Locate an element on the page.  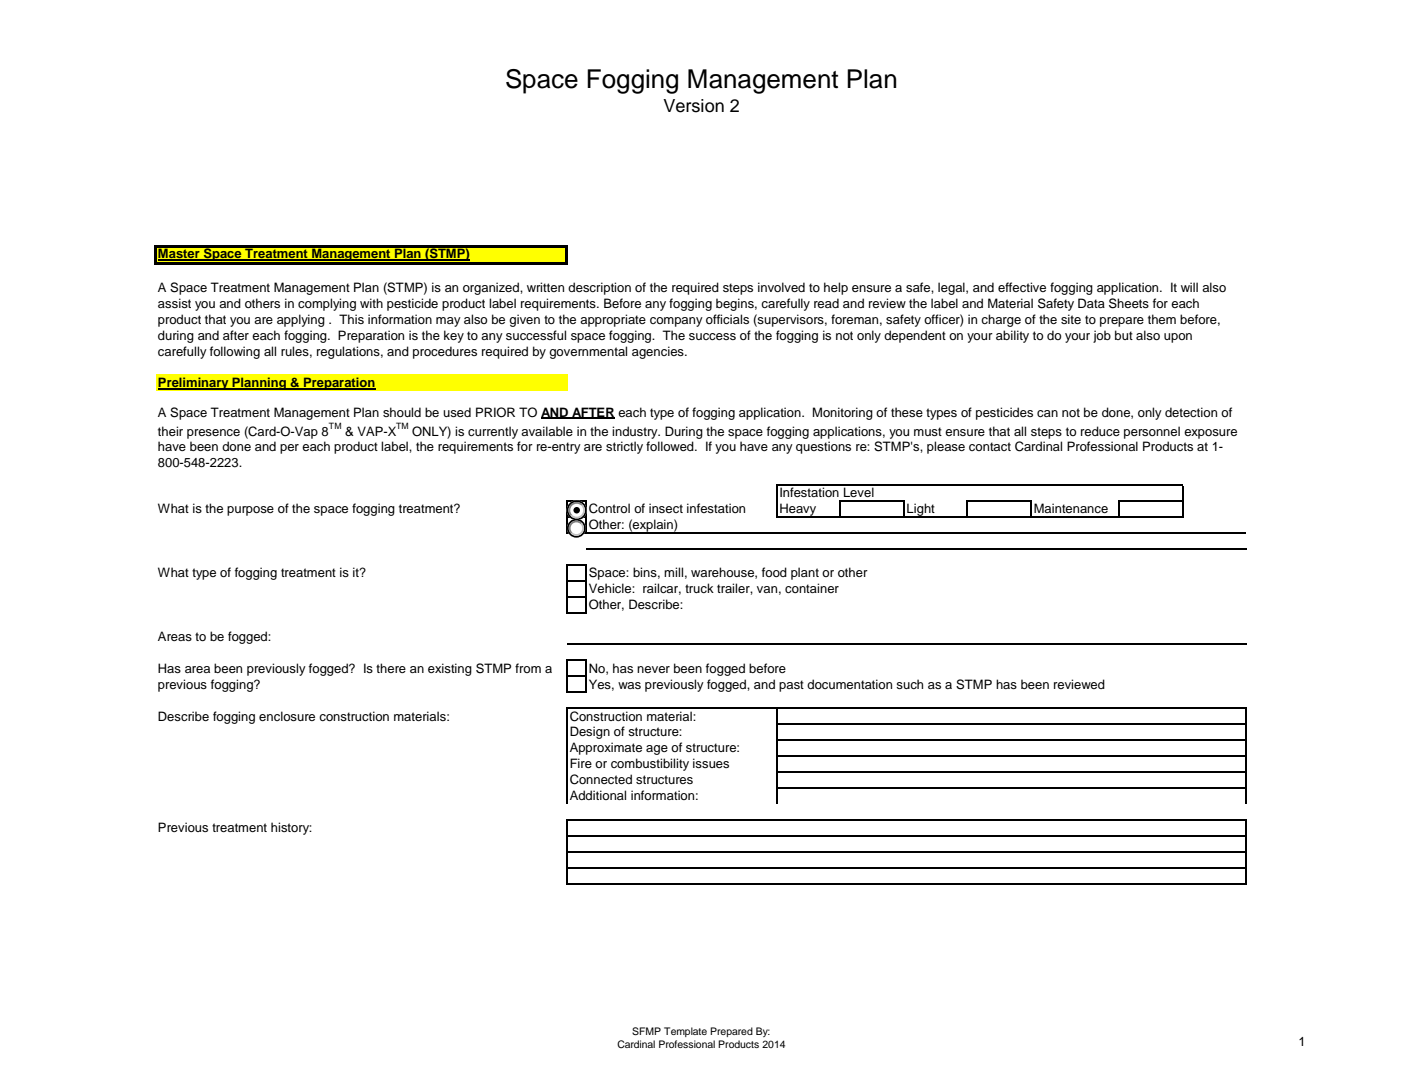
truck is located at coordinates (699, 588).
